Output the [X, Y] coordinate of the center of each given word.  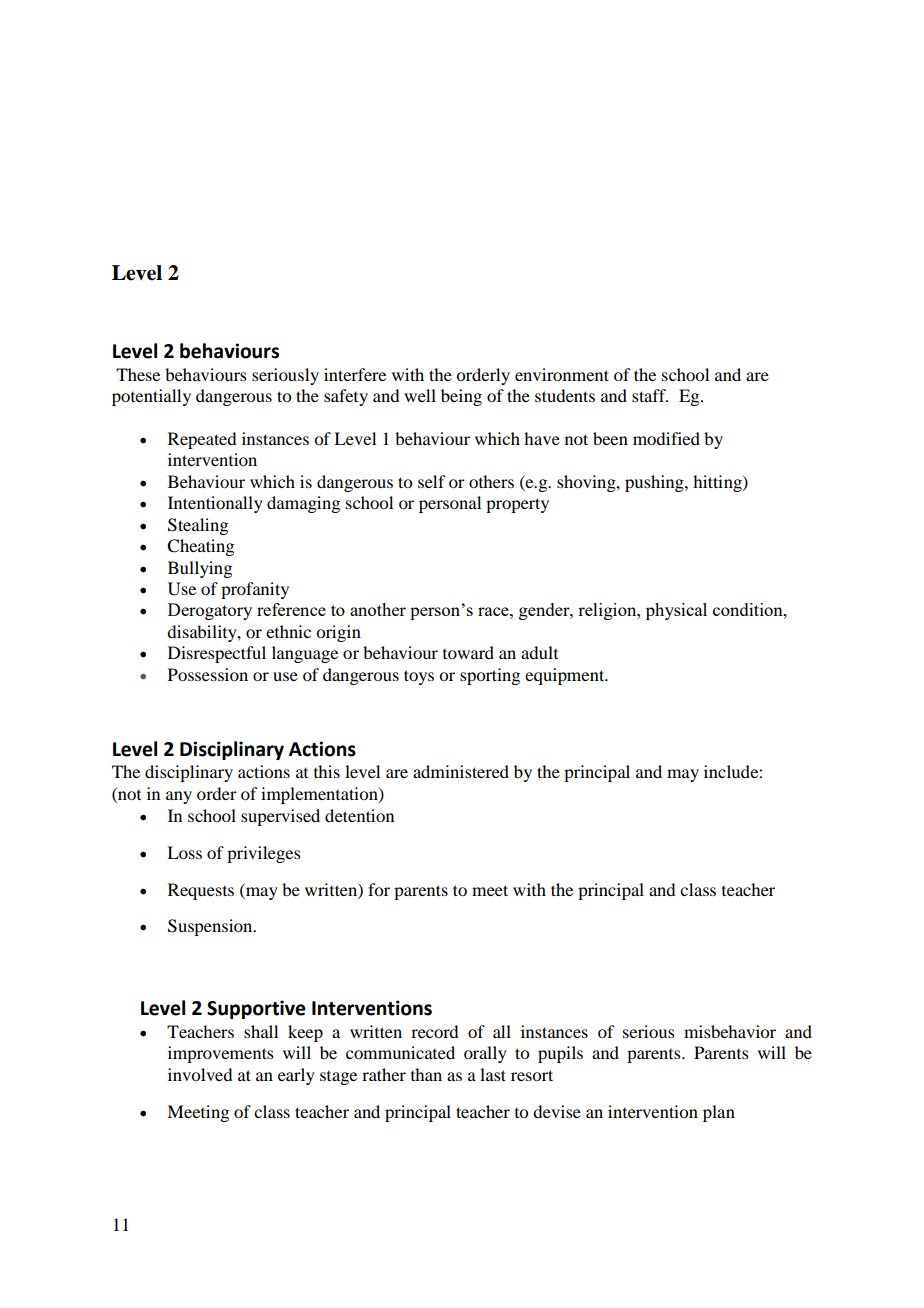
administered [461, 771]
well [420, 395]
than [426, 1074]
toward [468, 652]
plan [719, 1113]
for [379, 889]
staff [650, 395]
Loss [184, 852]
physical [676, 611]
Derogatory [210, 611]
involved [200, 1074]
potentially [151, 397]
